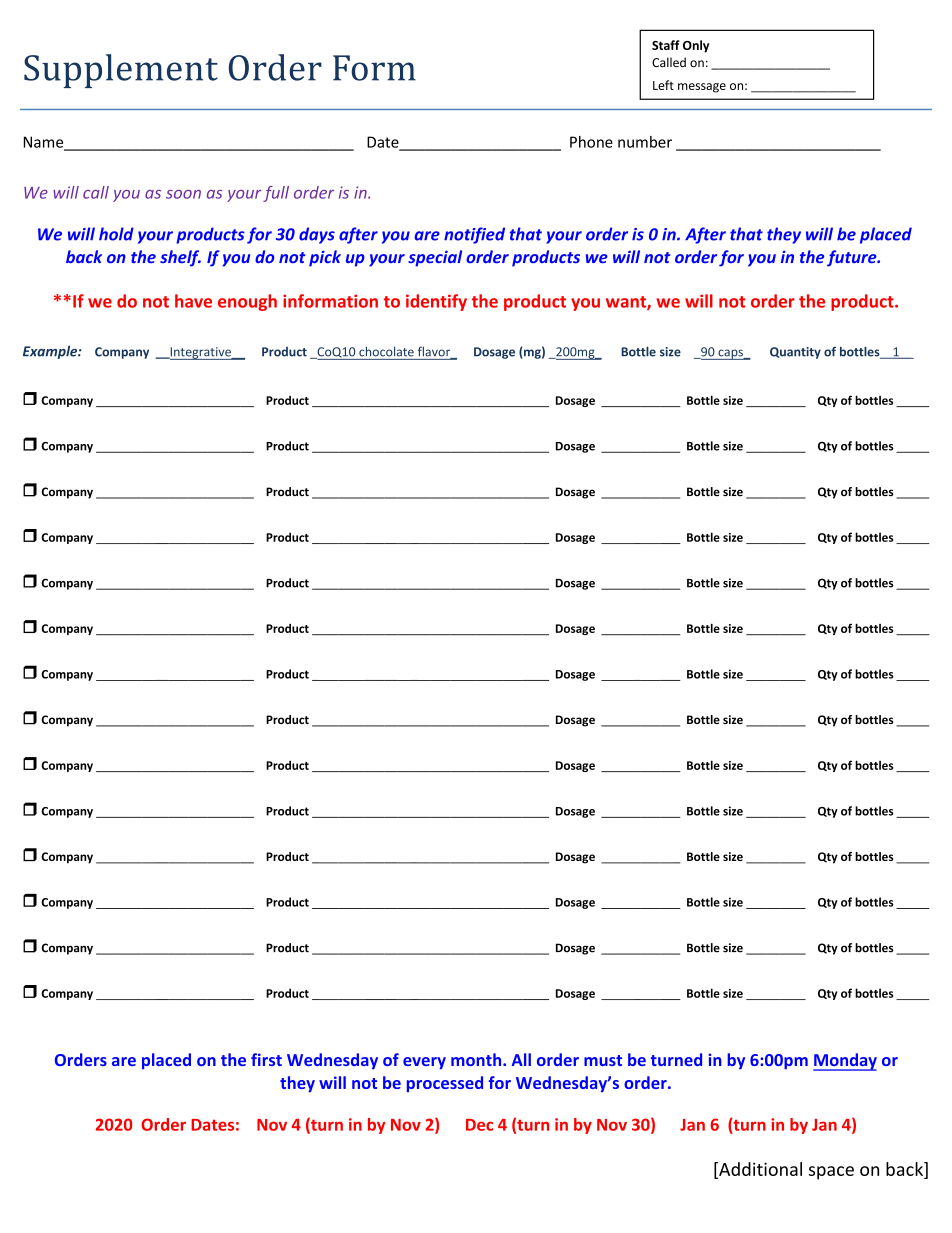  Describe the element at coordinates (266, 1059) in the screenshot. I see `first` at that location.
